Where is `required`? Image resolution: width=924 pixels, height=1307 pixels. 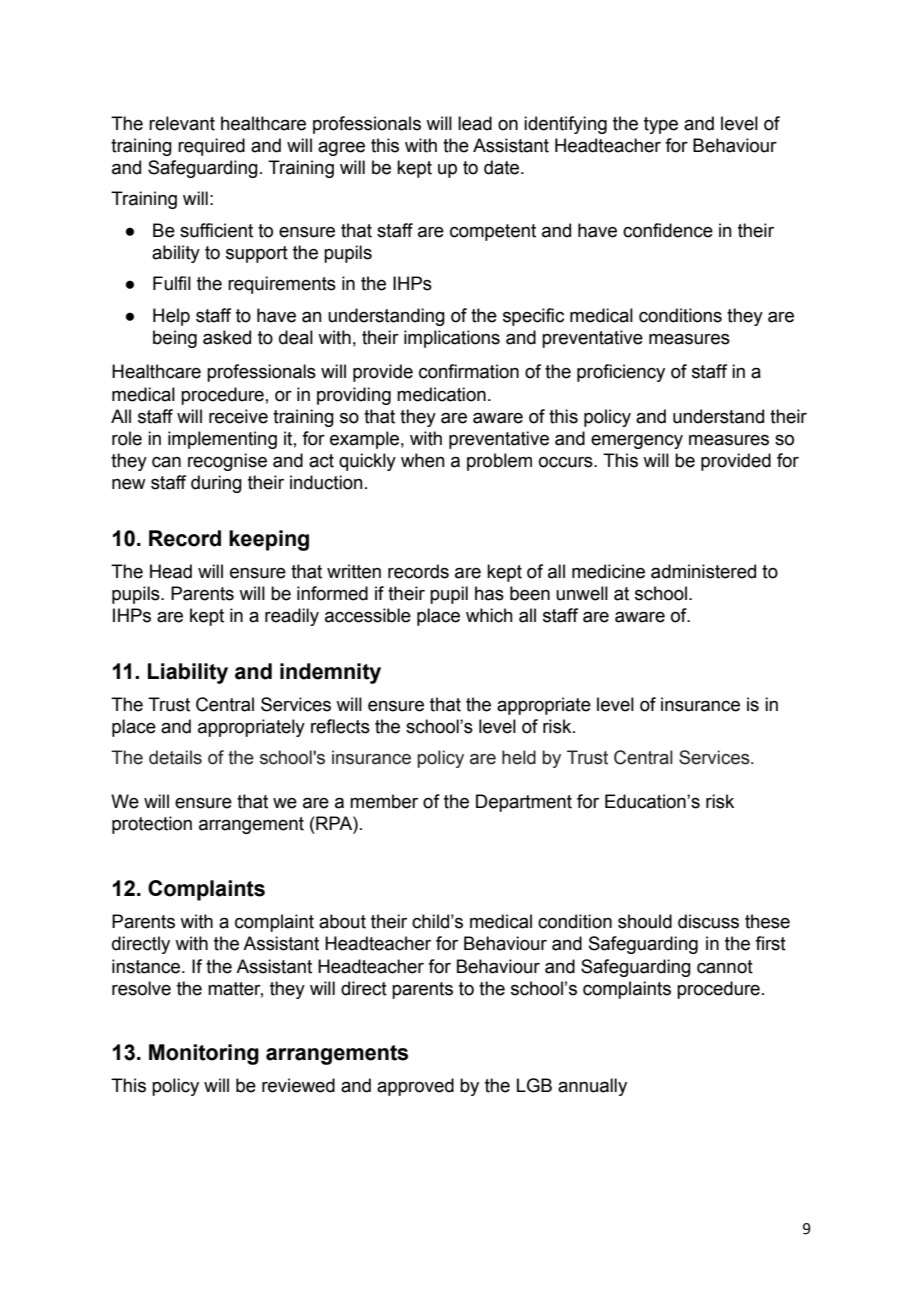
required is located at coordinates (211, 147).
